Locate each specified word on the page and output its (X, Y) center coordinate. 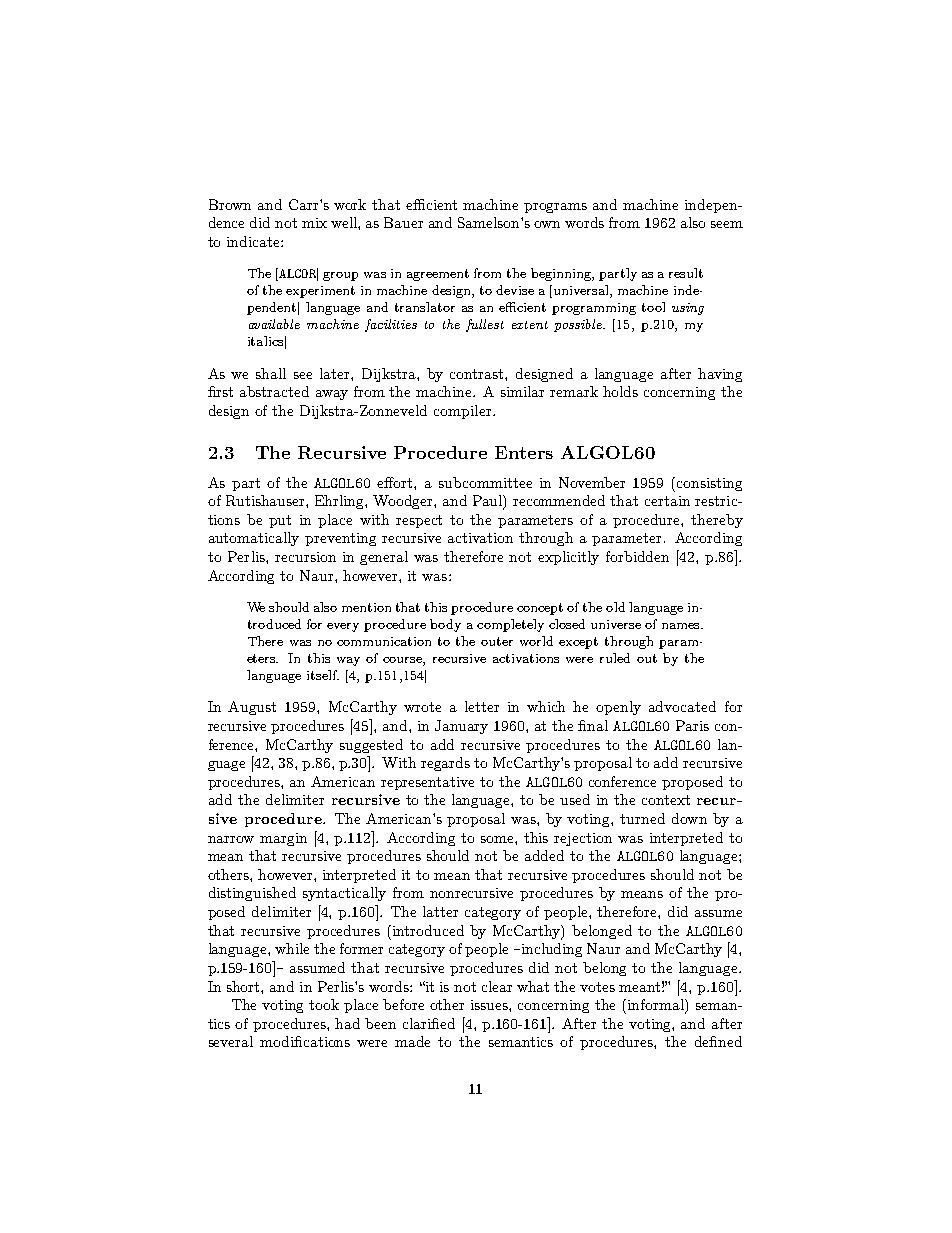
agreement (438, 275)
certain (667, 501)
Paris (692, 725)
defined (718, 1041)
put (280, 521)
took (324, 1004)
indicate (254, 241)
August (252, 708)
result (686, 273)
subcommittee (485, 482)
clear (497, 986)
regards (445, 764)
